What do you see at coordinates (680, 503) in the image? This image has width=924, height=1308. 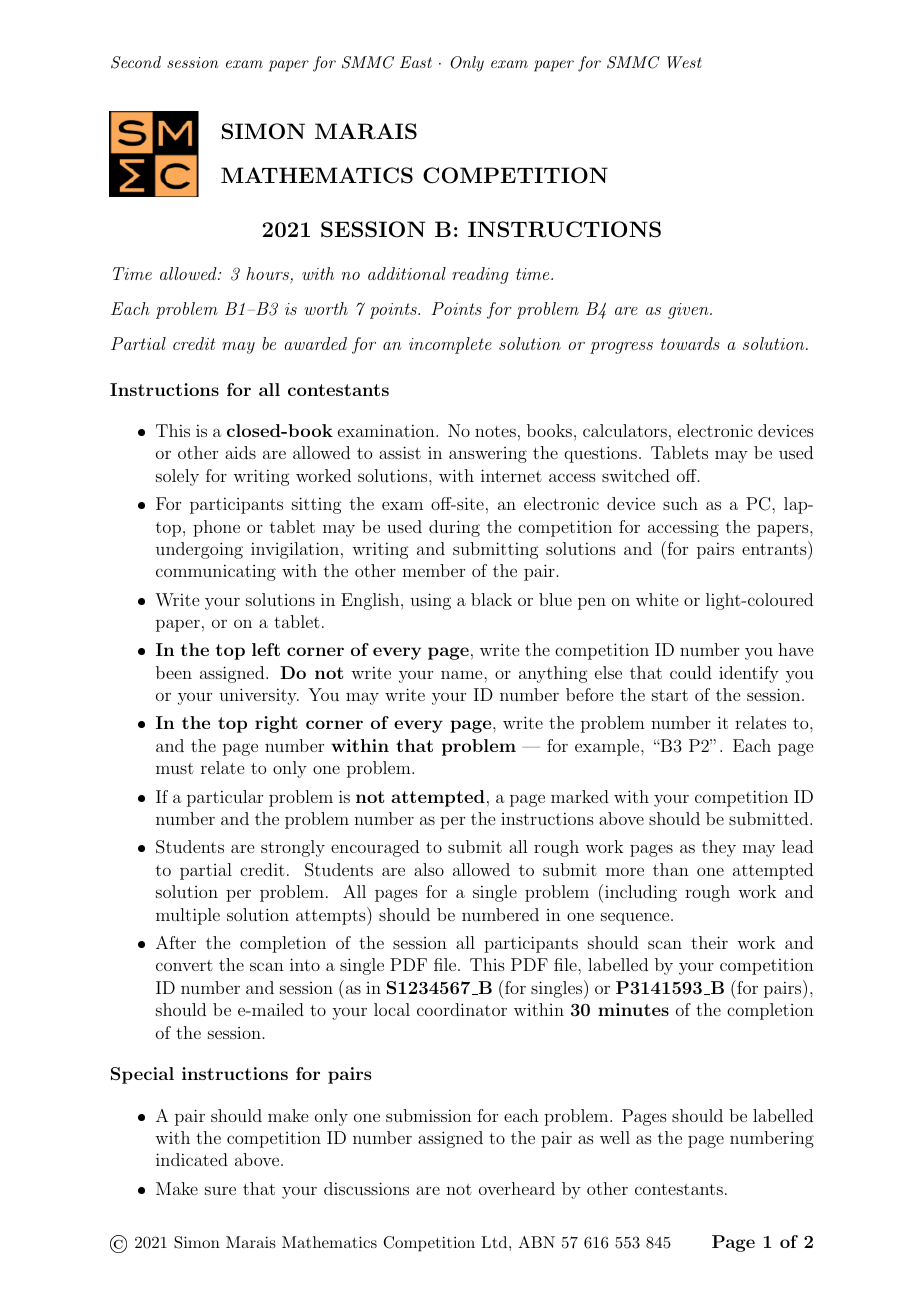 I see `such` at bounding box center [680, 503].
